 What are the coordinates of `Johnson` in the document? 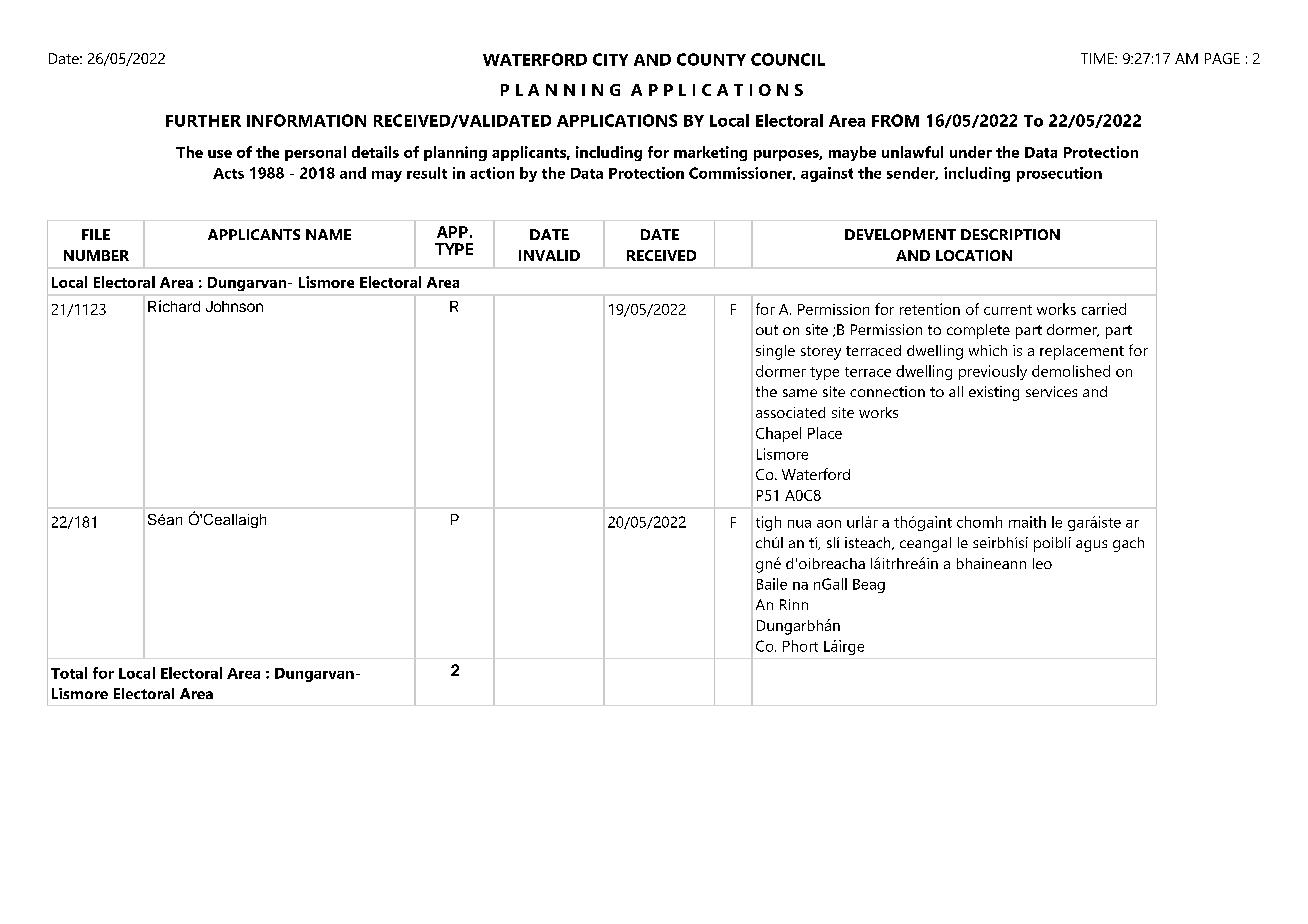 It's located at (234, 306).
